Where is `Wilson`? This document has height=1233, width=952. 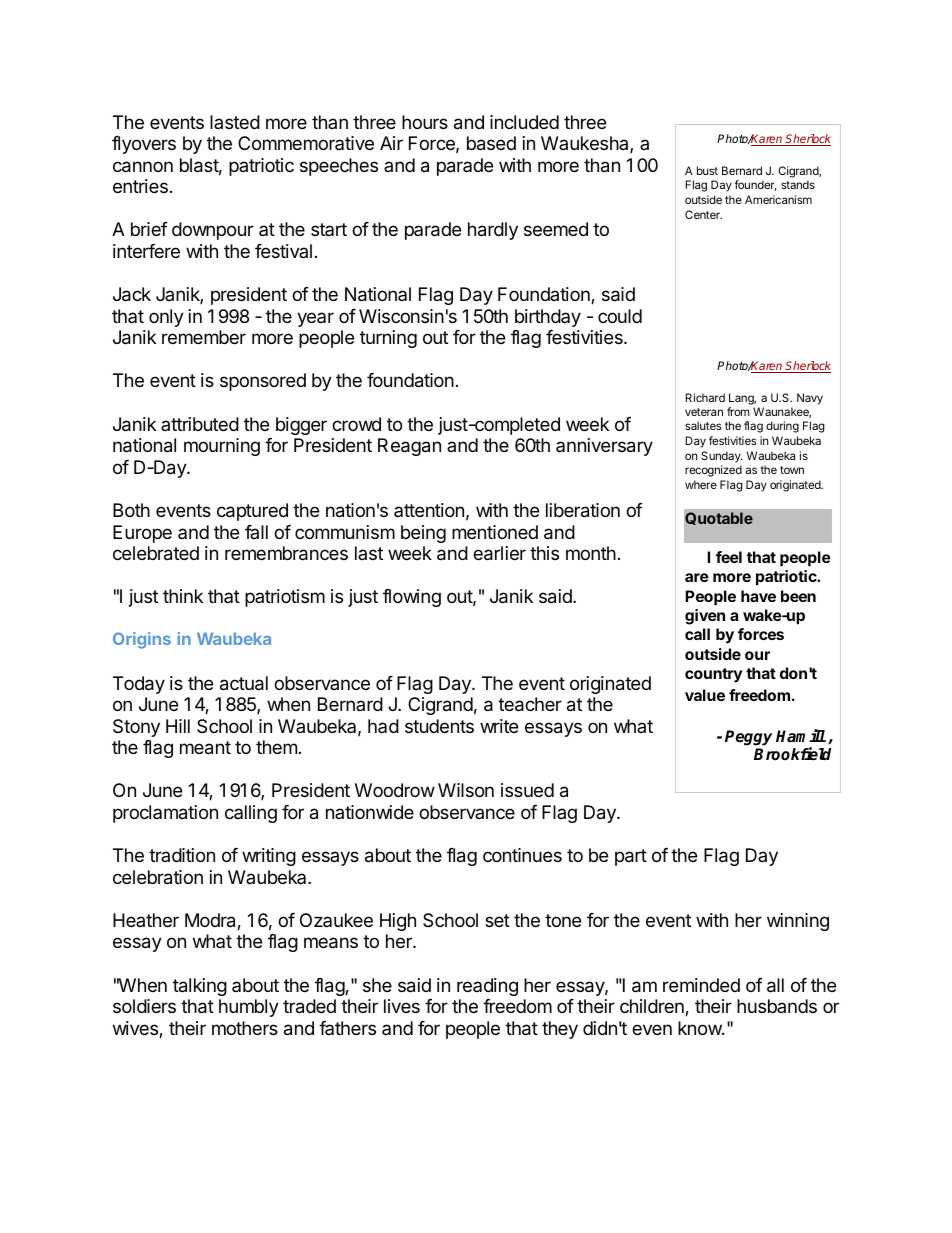
Wilson is located at coordinates (466, 790).
